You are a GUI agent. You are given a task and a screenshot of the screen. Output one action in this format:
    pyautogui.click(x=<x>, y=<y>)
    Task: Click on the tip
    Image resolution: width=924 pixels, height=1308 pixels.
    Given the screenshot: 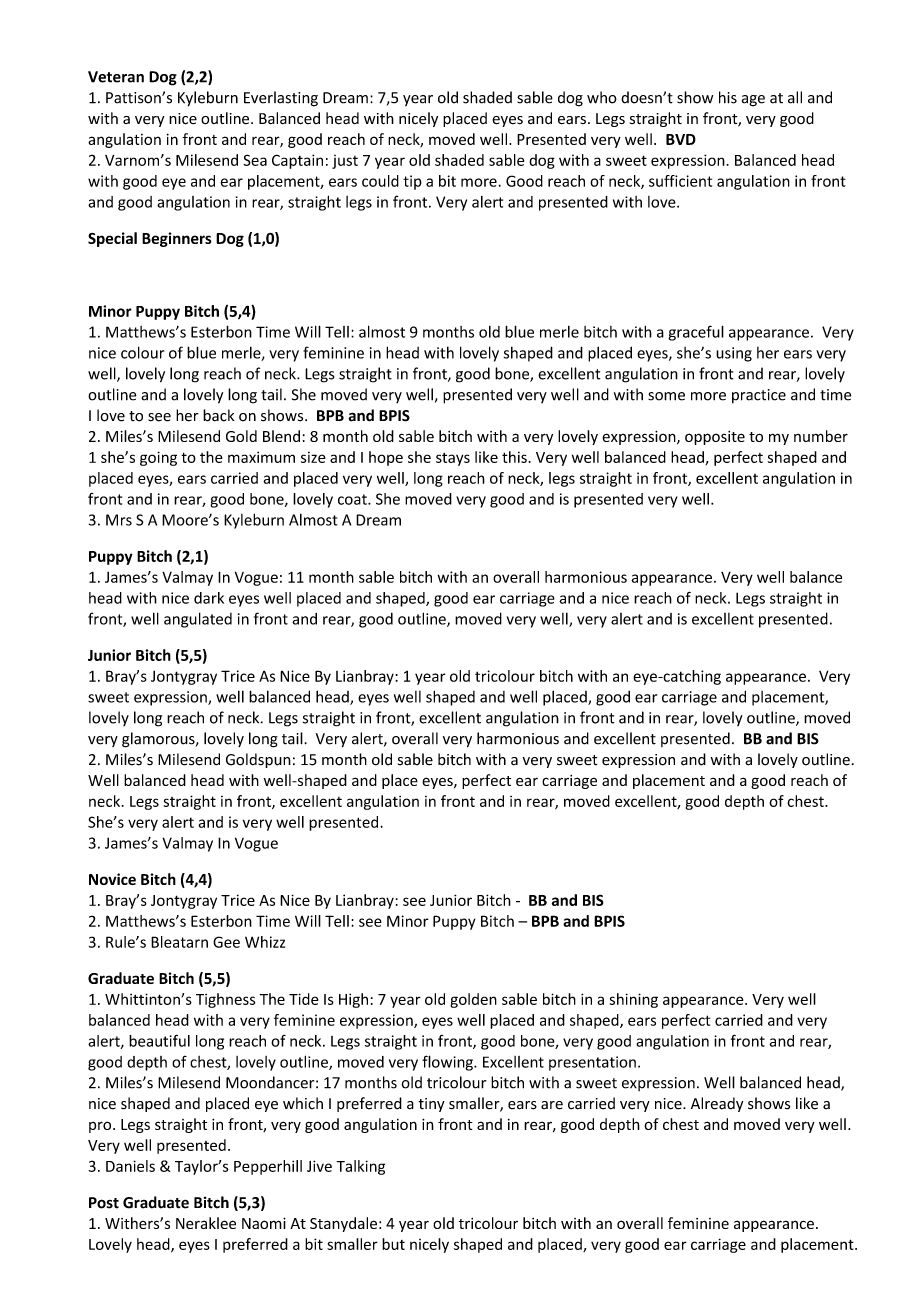 What is the action you would take?
    pyautogui.click(x=412, y=182)
